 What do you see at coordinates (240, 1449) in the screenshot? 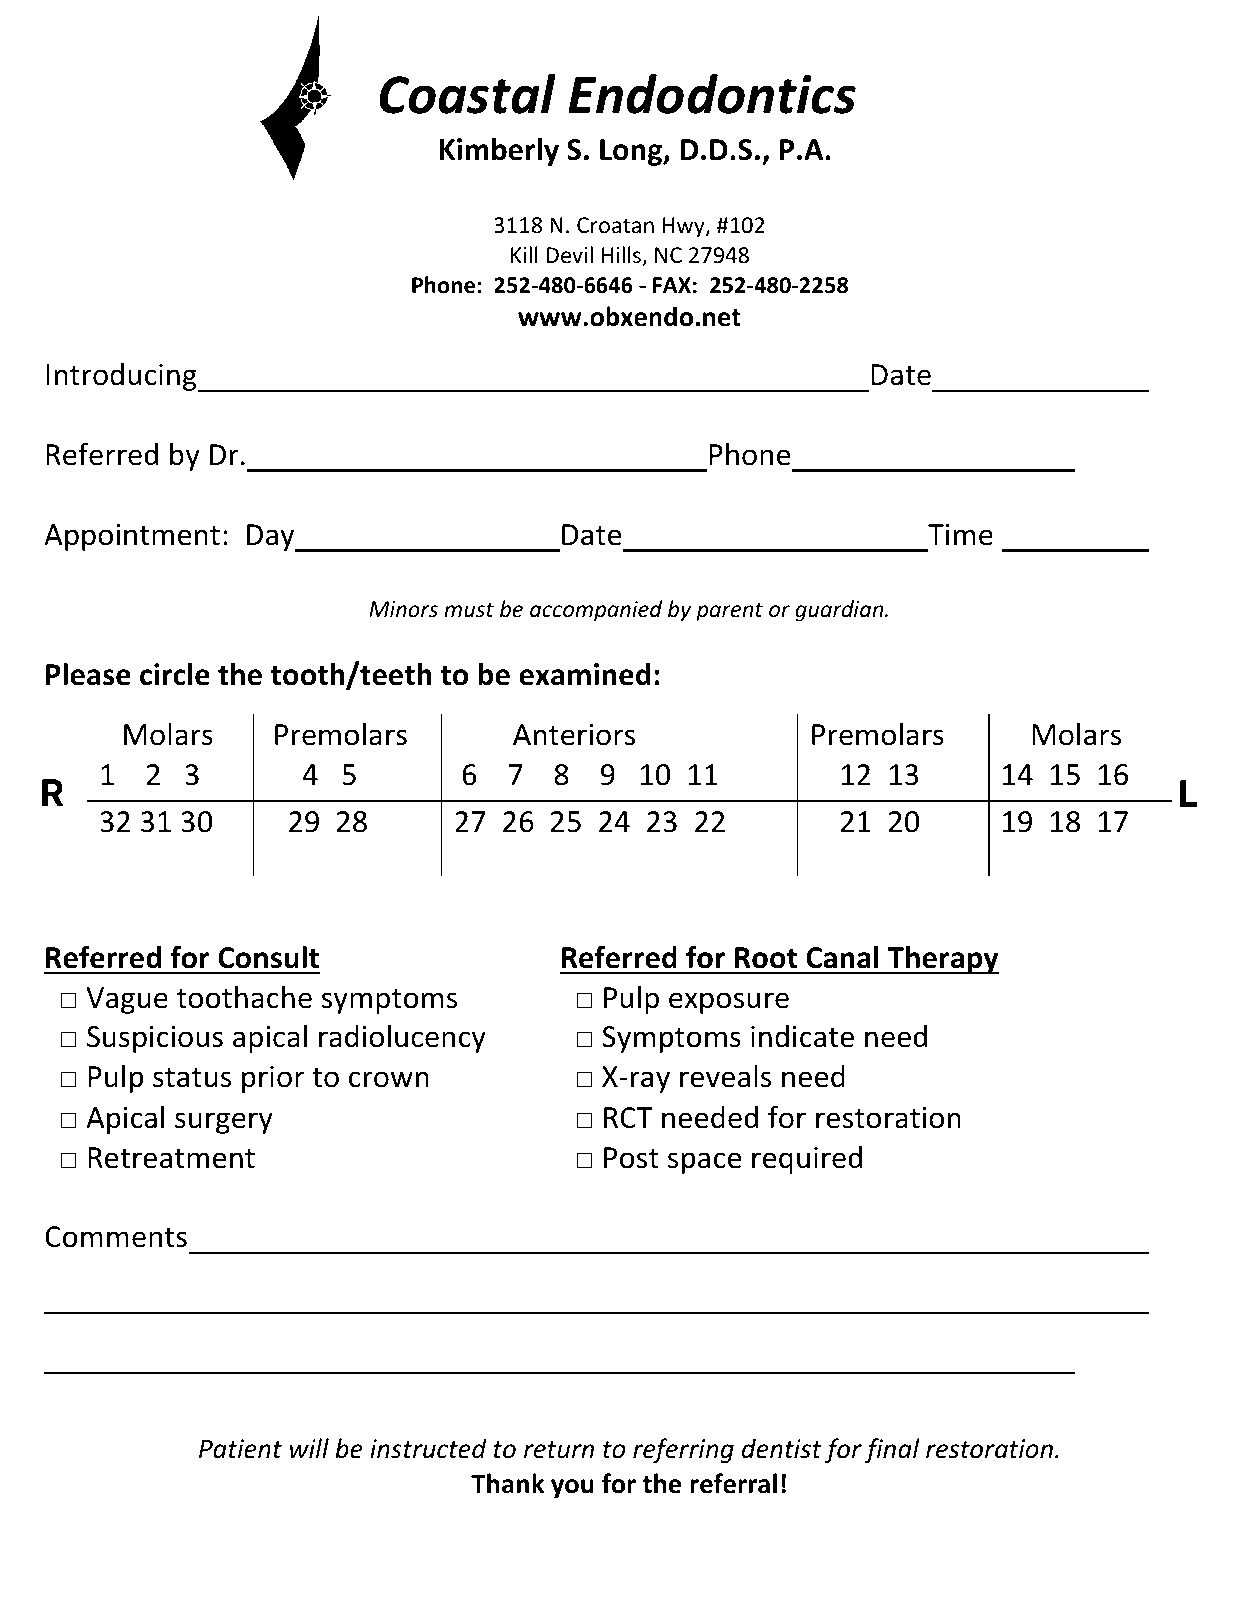
I see `Patient` at bounding box center [240, 1449].
